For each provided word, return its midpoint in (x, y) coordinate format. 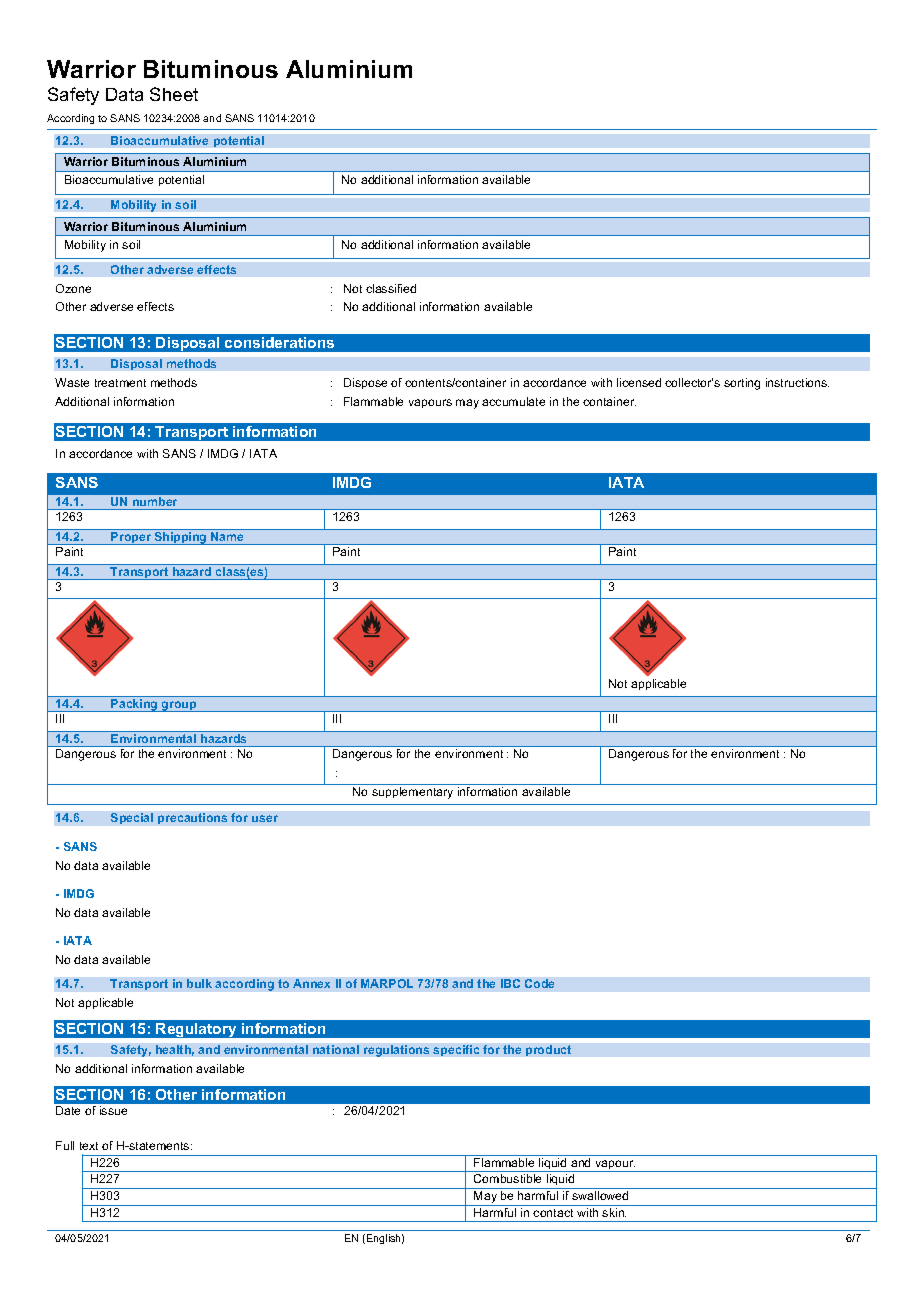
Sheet (174, 94)
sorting (742, 384)
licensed (639, 382)
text (89, 1146)
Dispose (365, 383)
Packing (134, 705)
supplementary (412, 793)
